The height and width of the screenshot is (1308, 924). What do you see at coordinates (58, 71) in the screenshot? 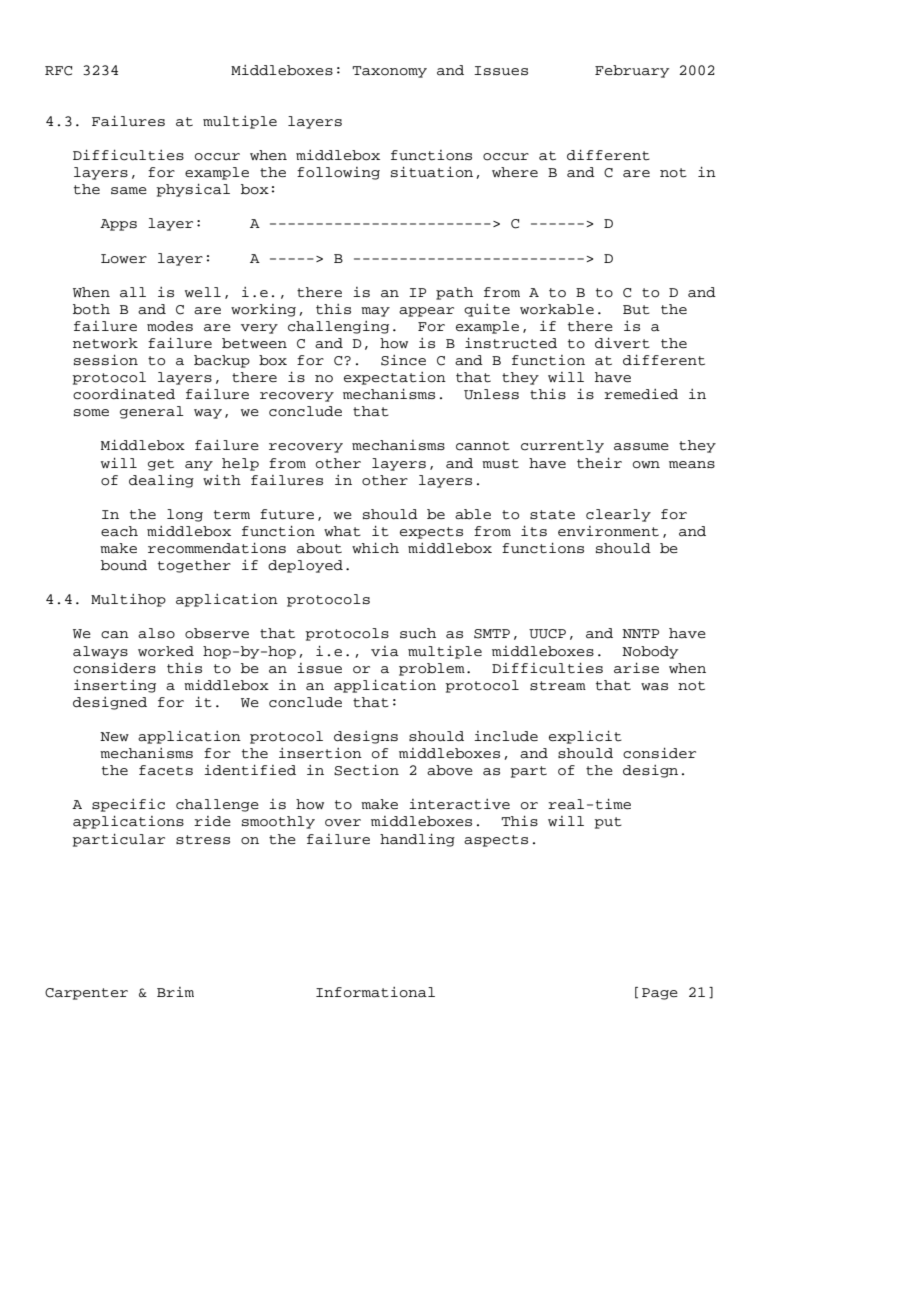
I see `RFC` at bounding box center [58, 71].
